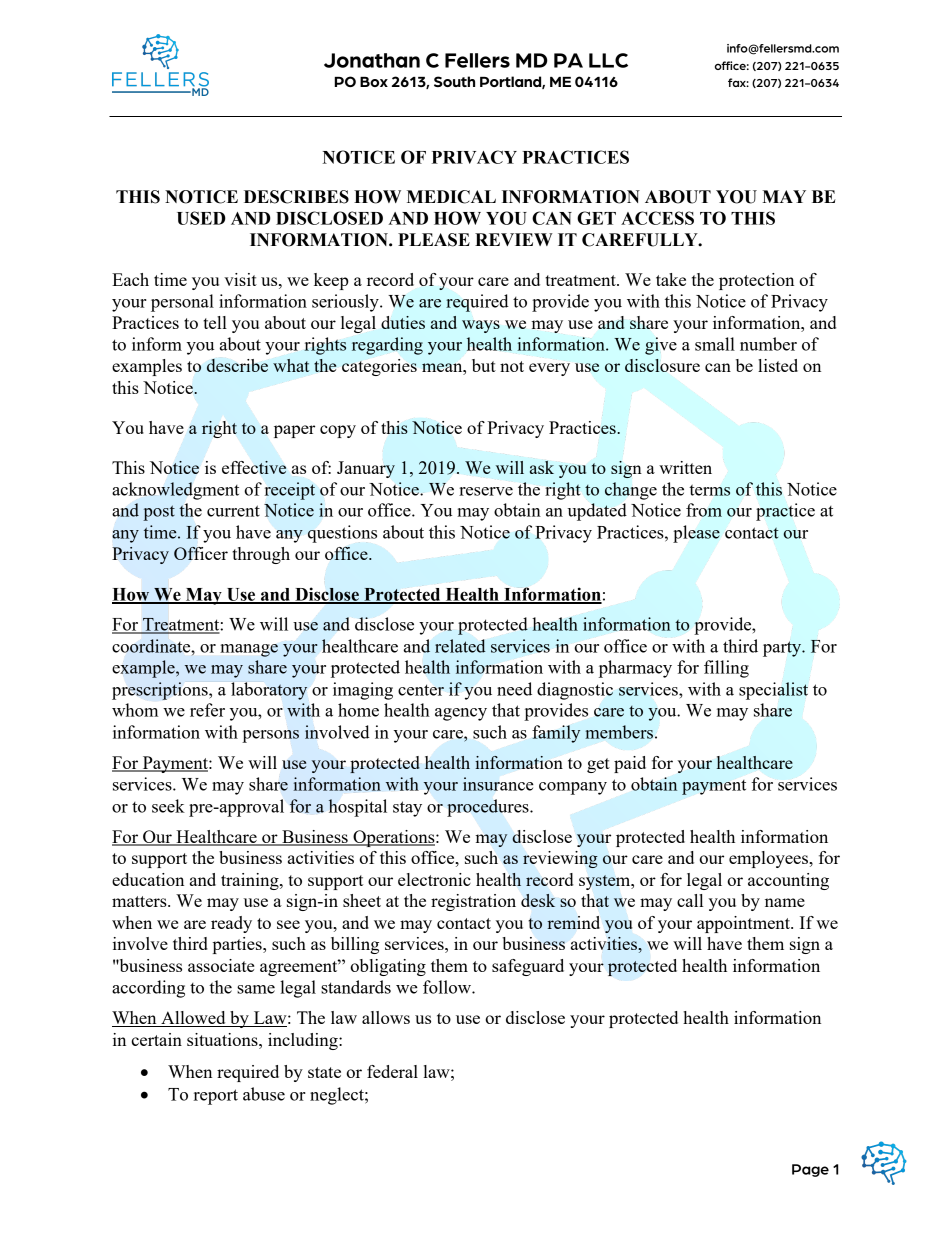  Describe the element at coordinates (744, 924) in the screenshot. I see `appointment` at that location.
